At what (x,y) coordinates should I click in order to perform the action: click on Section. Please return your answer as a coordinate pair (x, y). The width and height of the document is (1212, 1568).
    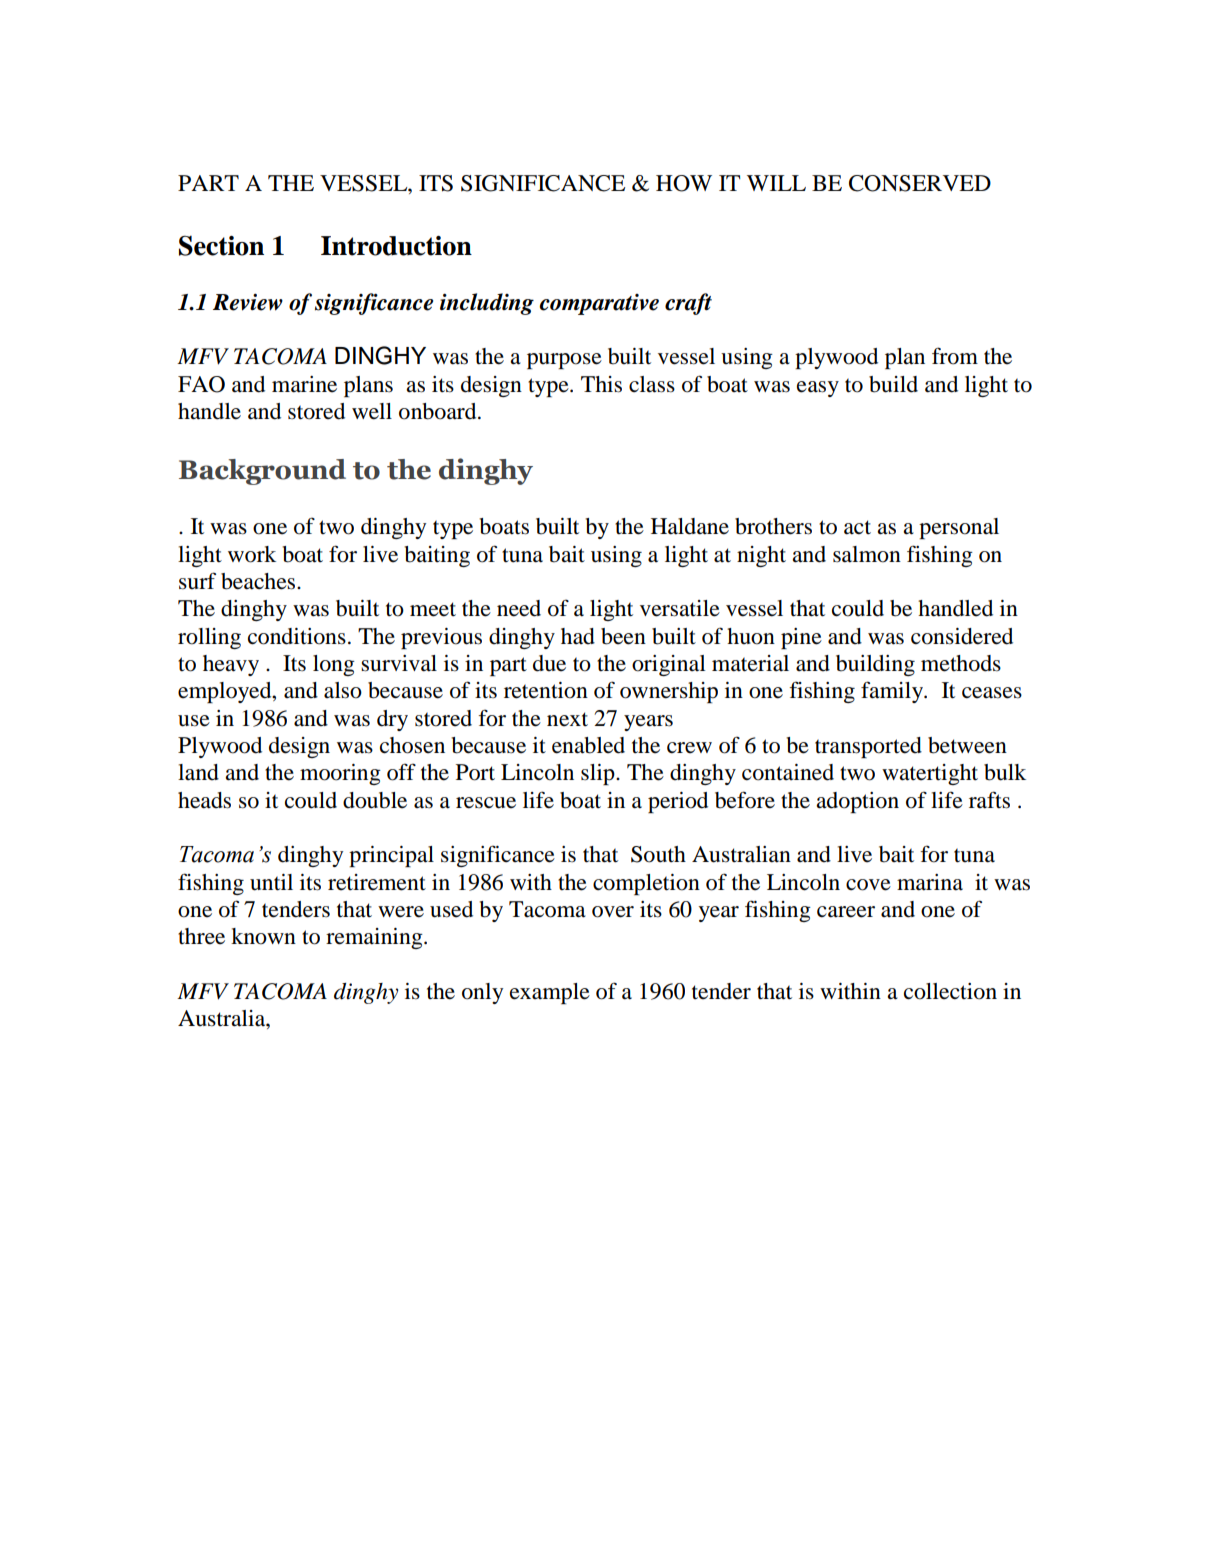
    Looking at the image, I should click on (221, 246).
